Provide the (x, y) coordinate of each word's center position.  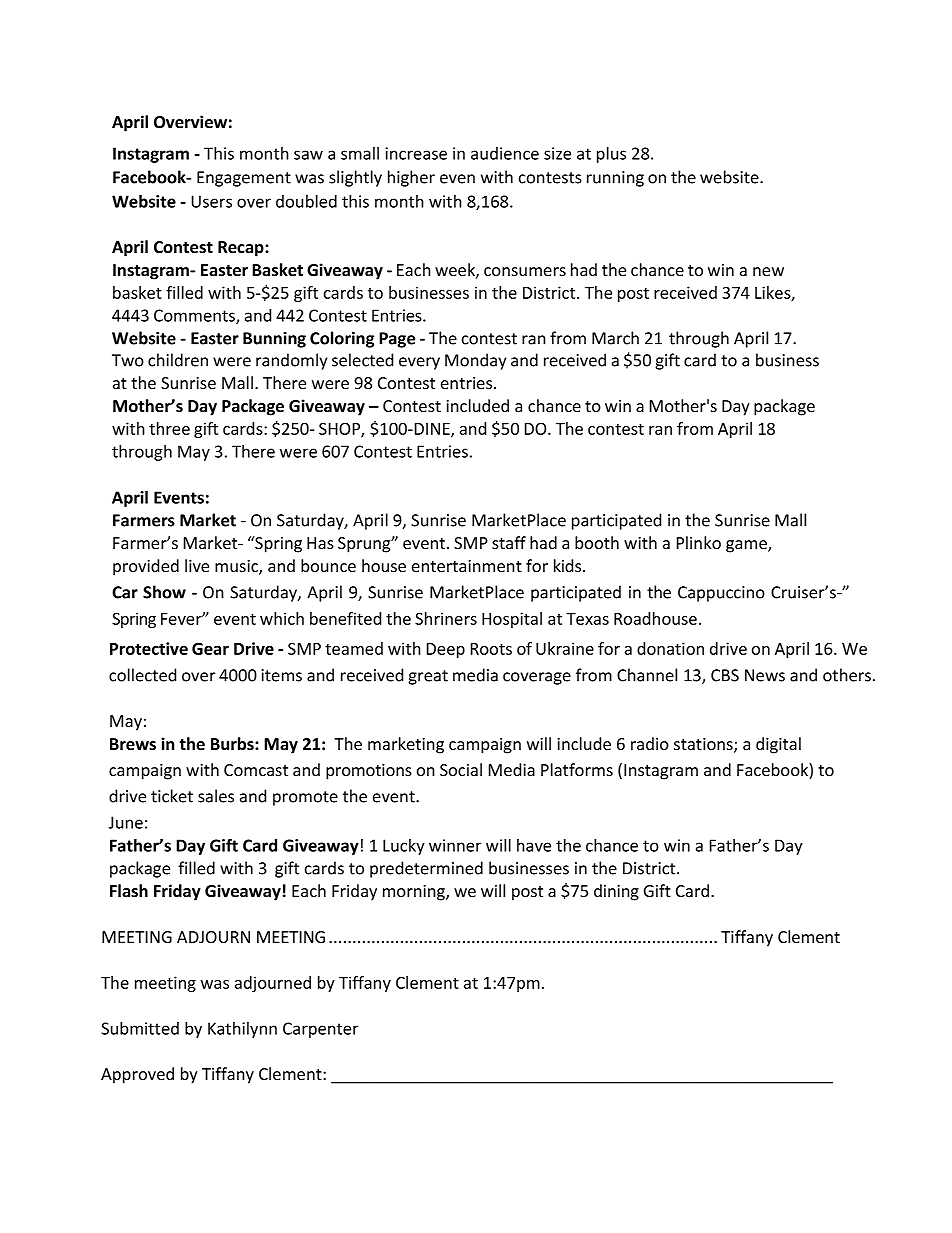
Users (211, 201)
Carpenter (320, 1030)
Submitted (140, 1028)
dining (616, 892)
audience (505, 153)
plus (611, 155)
